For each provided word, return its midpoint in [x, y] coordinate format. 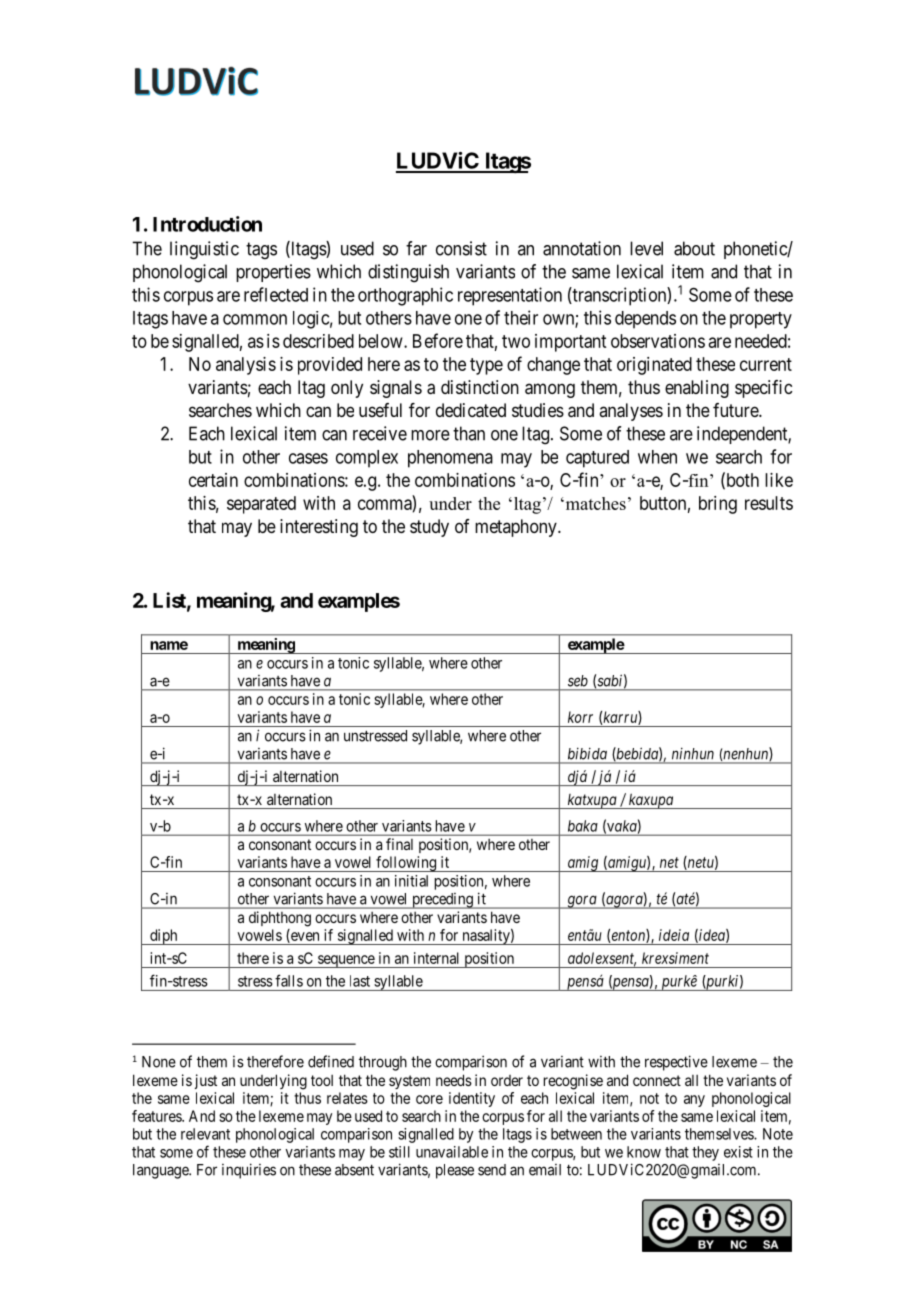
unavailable [452, 1152]
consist [461, 248]
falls [289, 980]
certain [213, 480]
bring [718, 505]
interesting [319, 528]
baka [583, 826]
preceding [442, 901]
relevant [205, 1134]
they [705, 1153]
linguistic [204, 250]
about [694, 248]
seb [578, 681]
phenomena [450, 459]
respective [676, 1063]
